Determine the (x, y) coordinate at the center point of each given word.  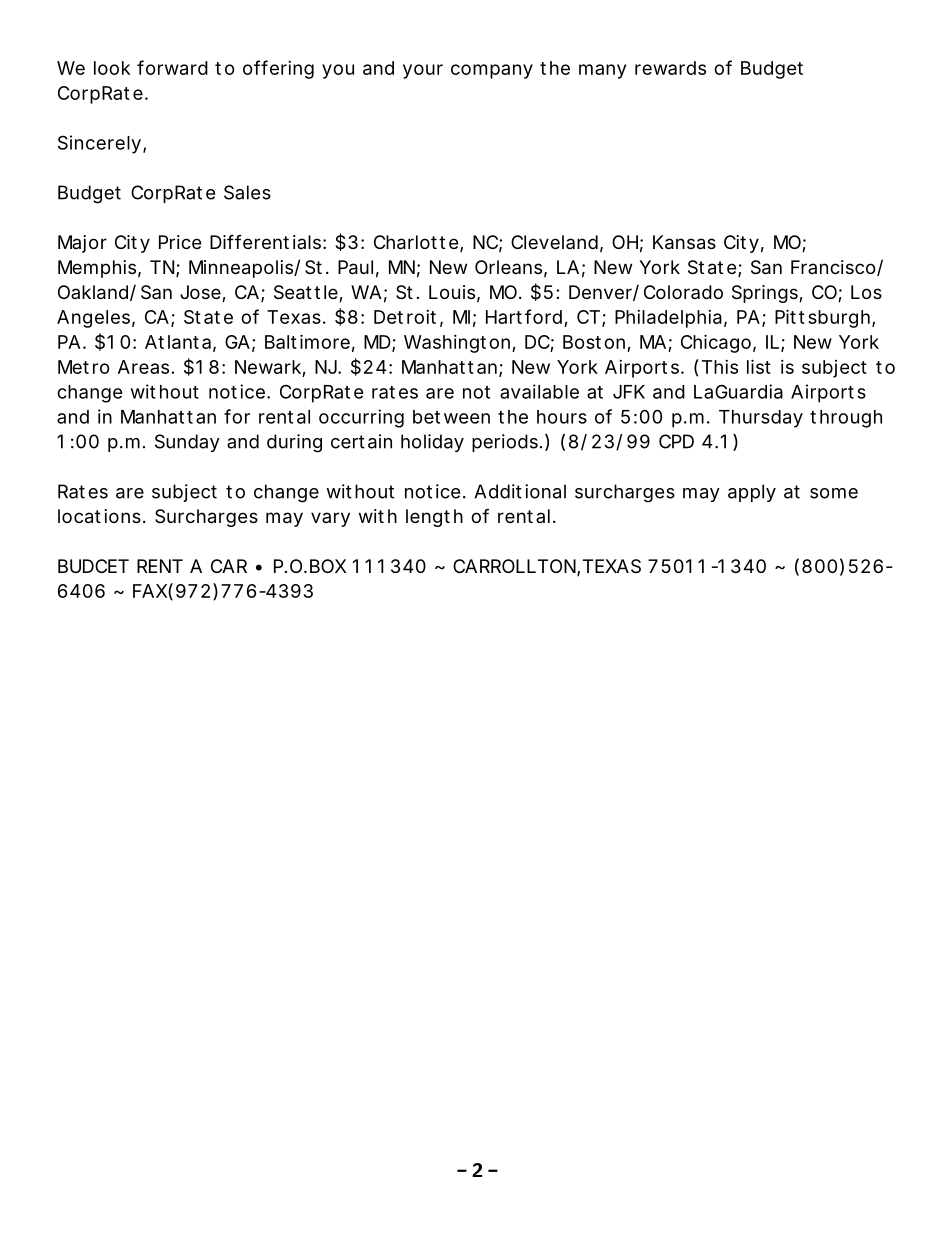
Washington (457, 344)
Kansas (684, 242)
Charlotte (416, 242)
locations (99, 516)
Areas (143, 367)
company (492, 71)
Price (180, 242)
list (759, 366)
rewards (670, 68)
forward (172, 67)
